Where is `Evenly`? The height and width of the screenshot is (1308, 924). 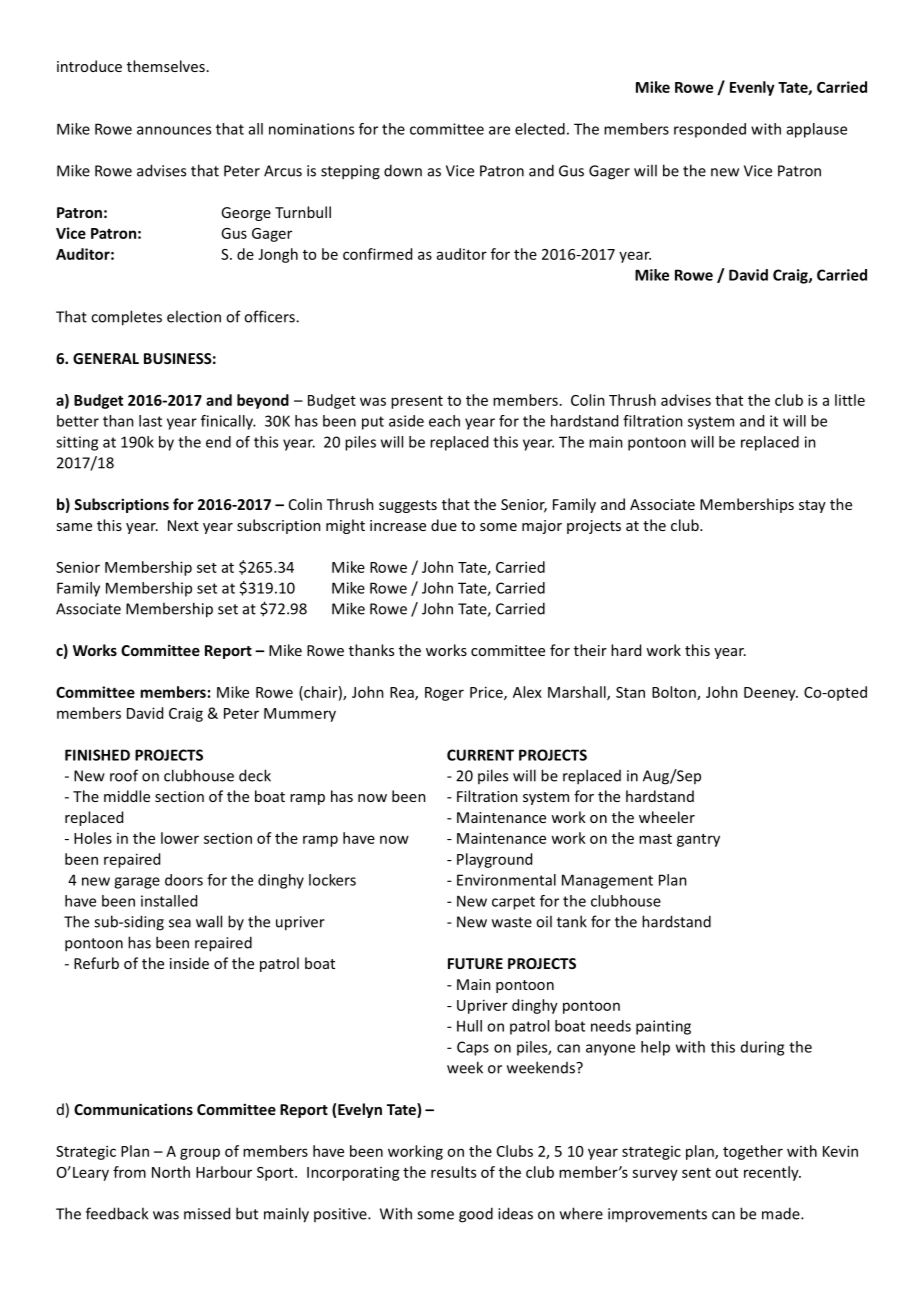
Evenly is located at coordinates (752, 88).
